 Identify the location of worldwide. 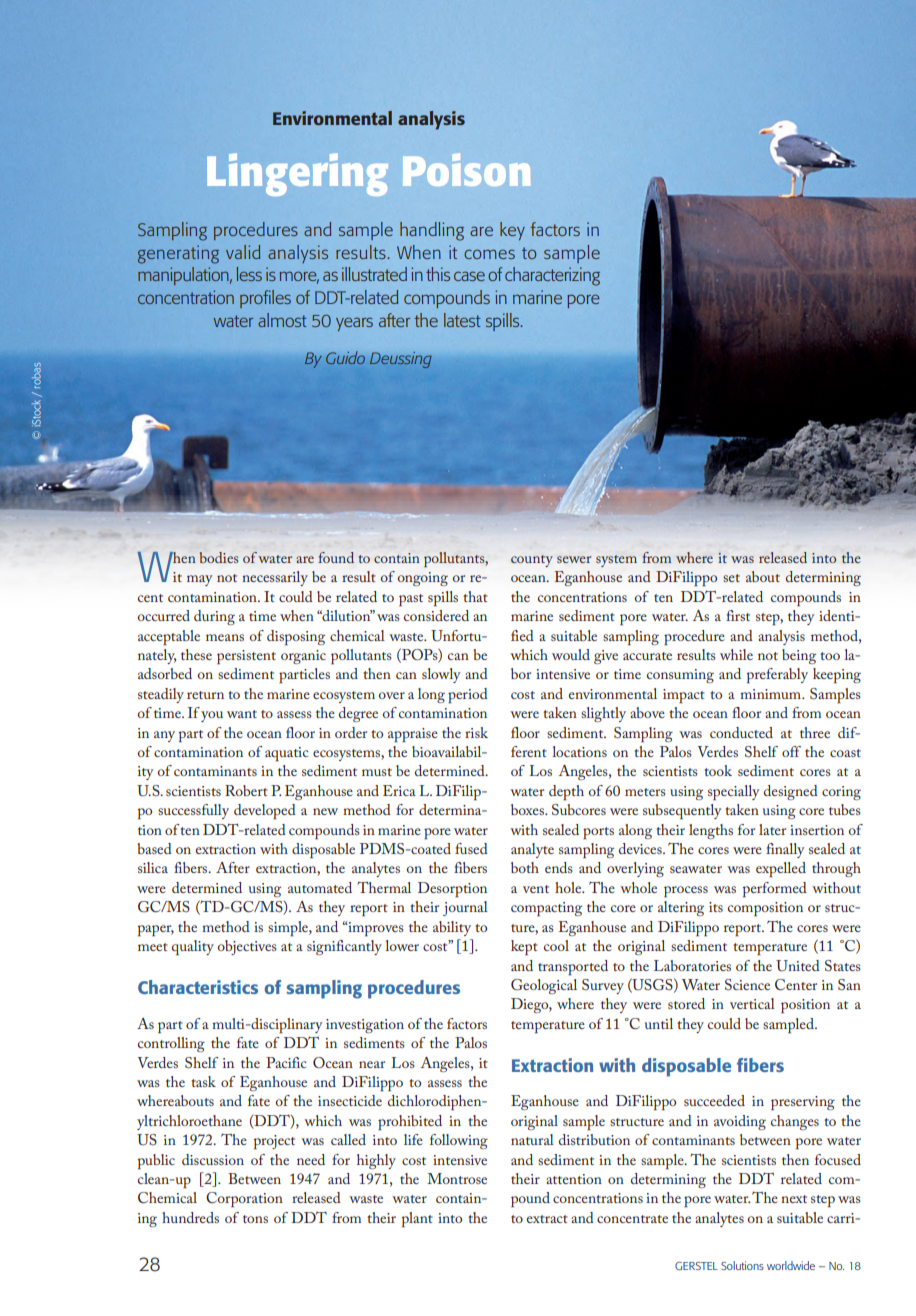
(791, 1265).
